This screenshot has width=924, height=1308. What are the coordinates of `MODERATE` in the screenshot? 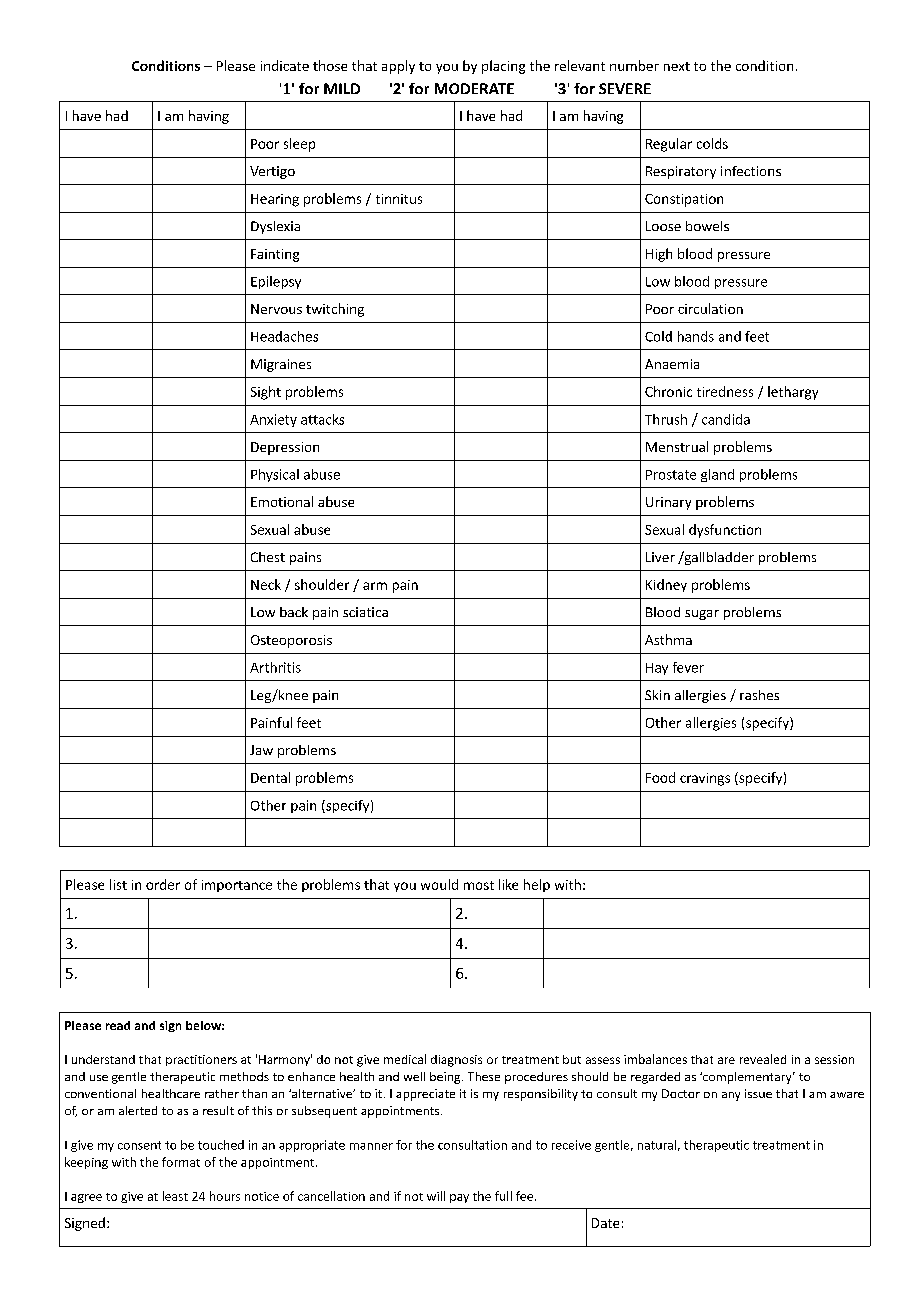 It's located at (474, 88).
